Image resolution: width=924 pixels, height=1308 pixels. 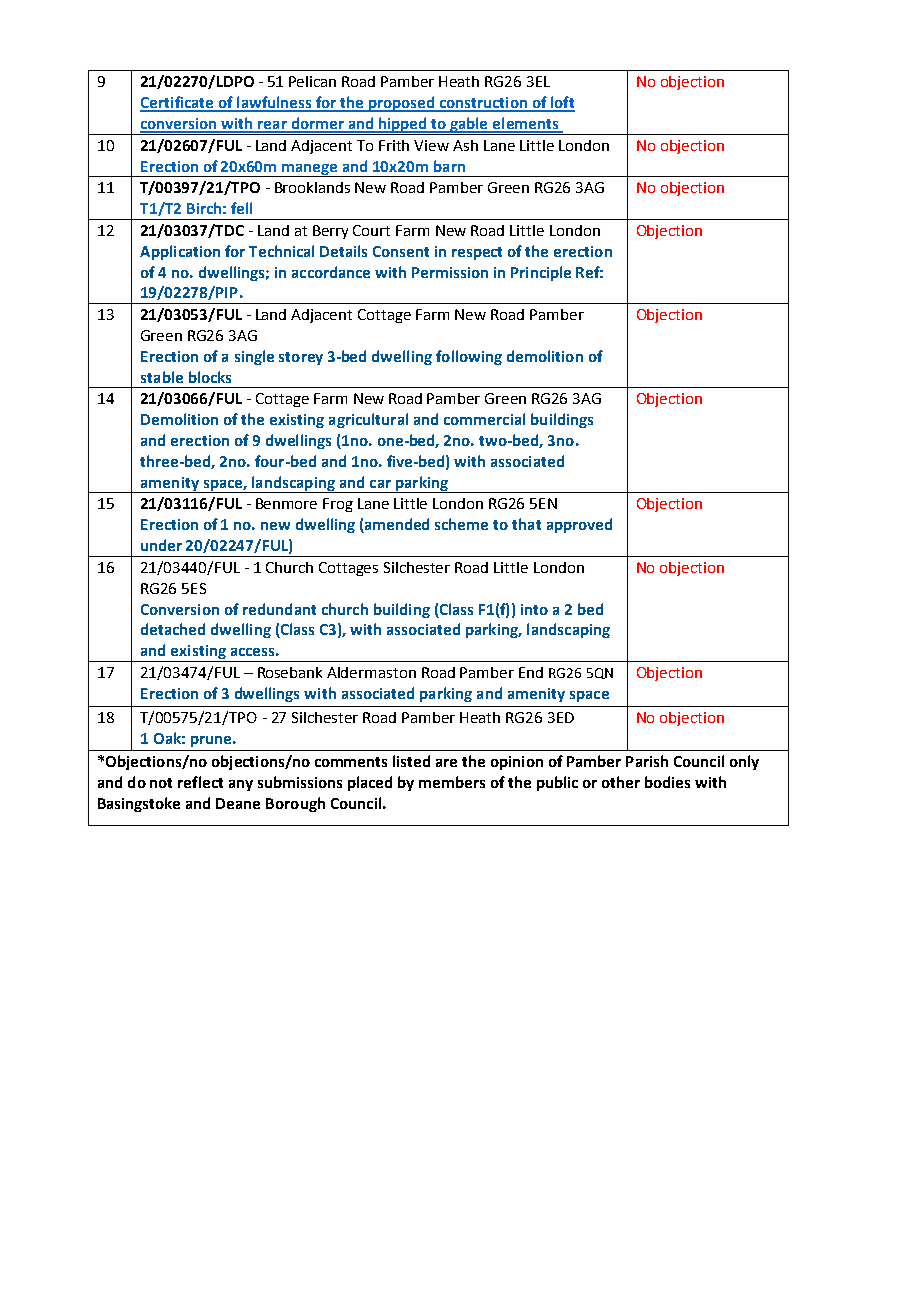 I want to click on rear, so click(x=272, y=126).
